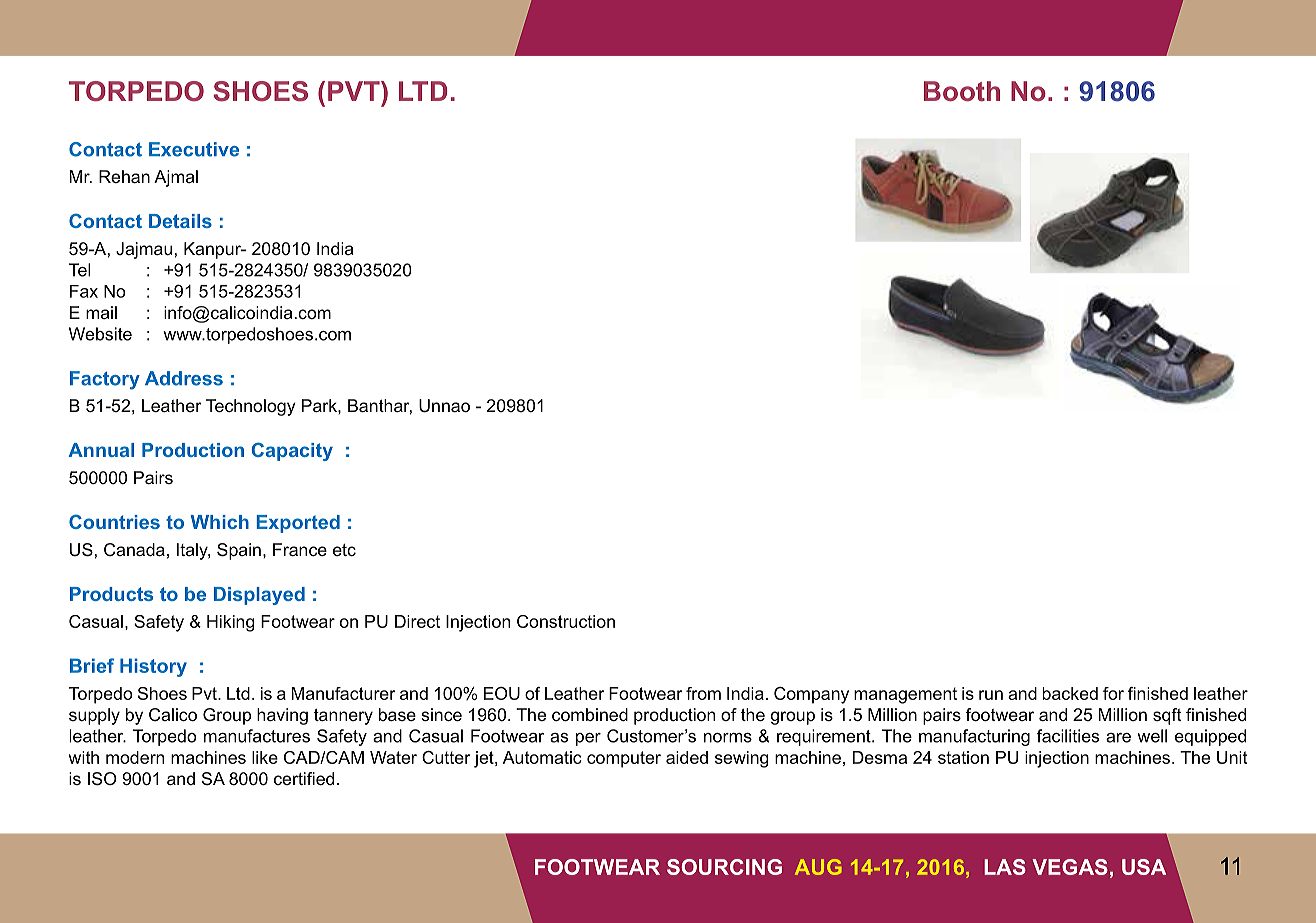  Describe the element at coordinates (1113, 693) in the screenshot. I see `for` at that location.
